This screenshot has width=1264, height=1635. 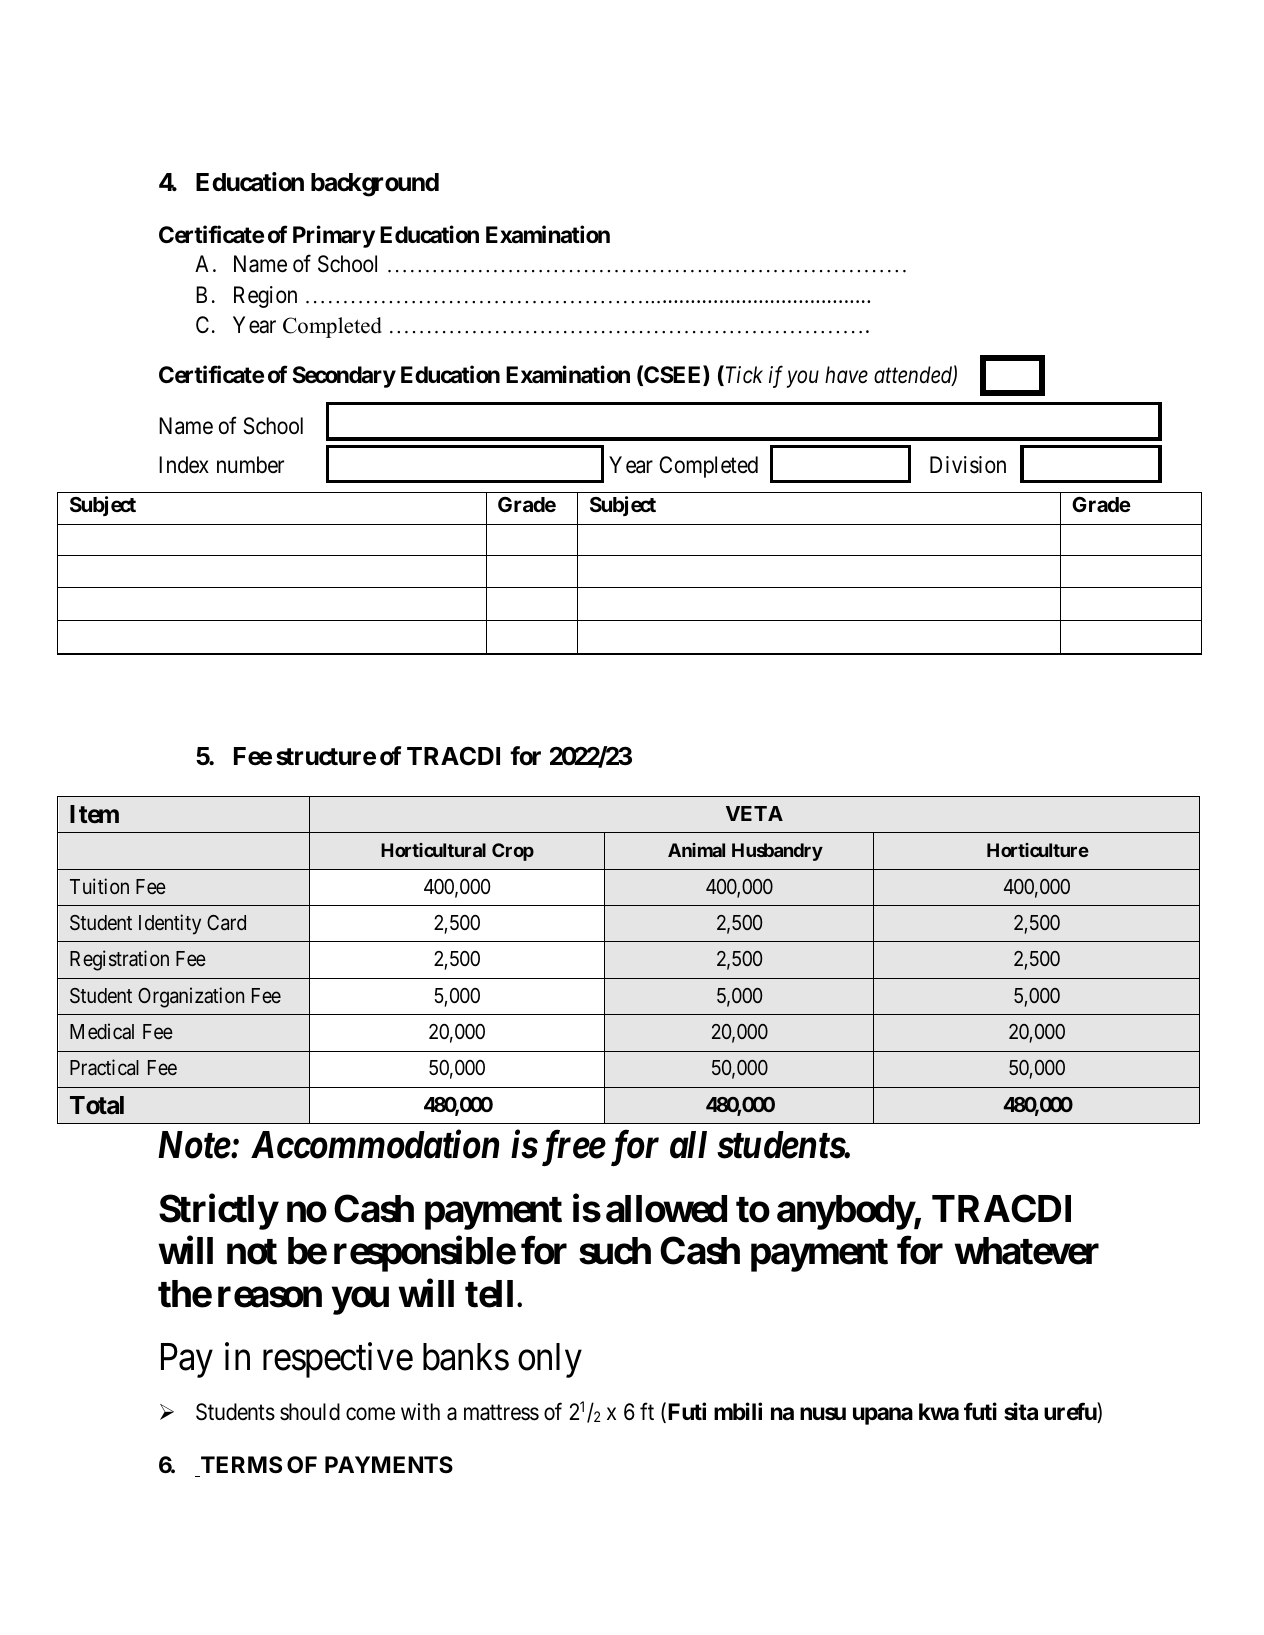 What do you see at coordinates (968, 465) in the screenshot?
I see `Division` at bounding box center [968, 465].
